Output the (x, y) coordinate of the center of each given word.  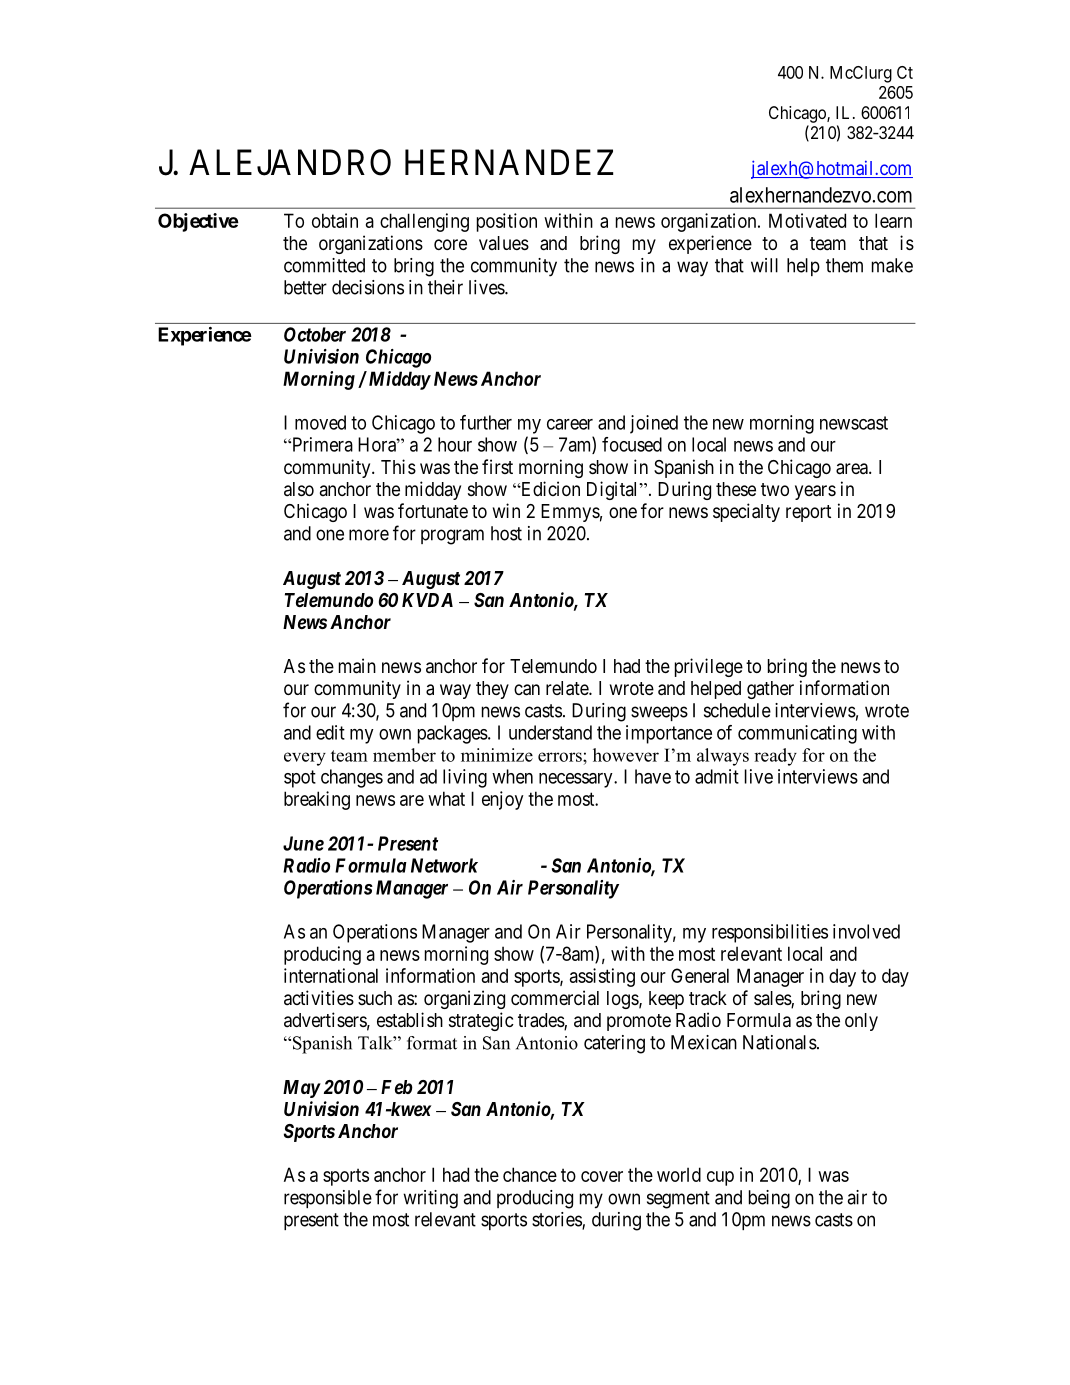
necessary (577, 780)
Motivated (807, 220)
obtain (335, 220)
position (507, 222)
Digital (614, 490)
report (808, 513)
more (369, 535)
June (303, 843)
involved (866, 931)
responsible (328, 1199)
